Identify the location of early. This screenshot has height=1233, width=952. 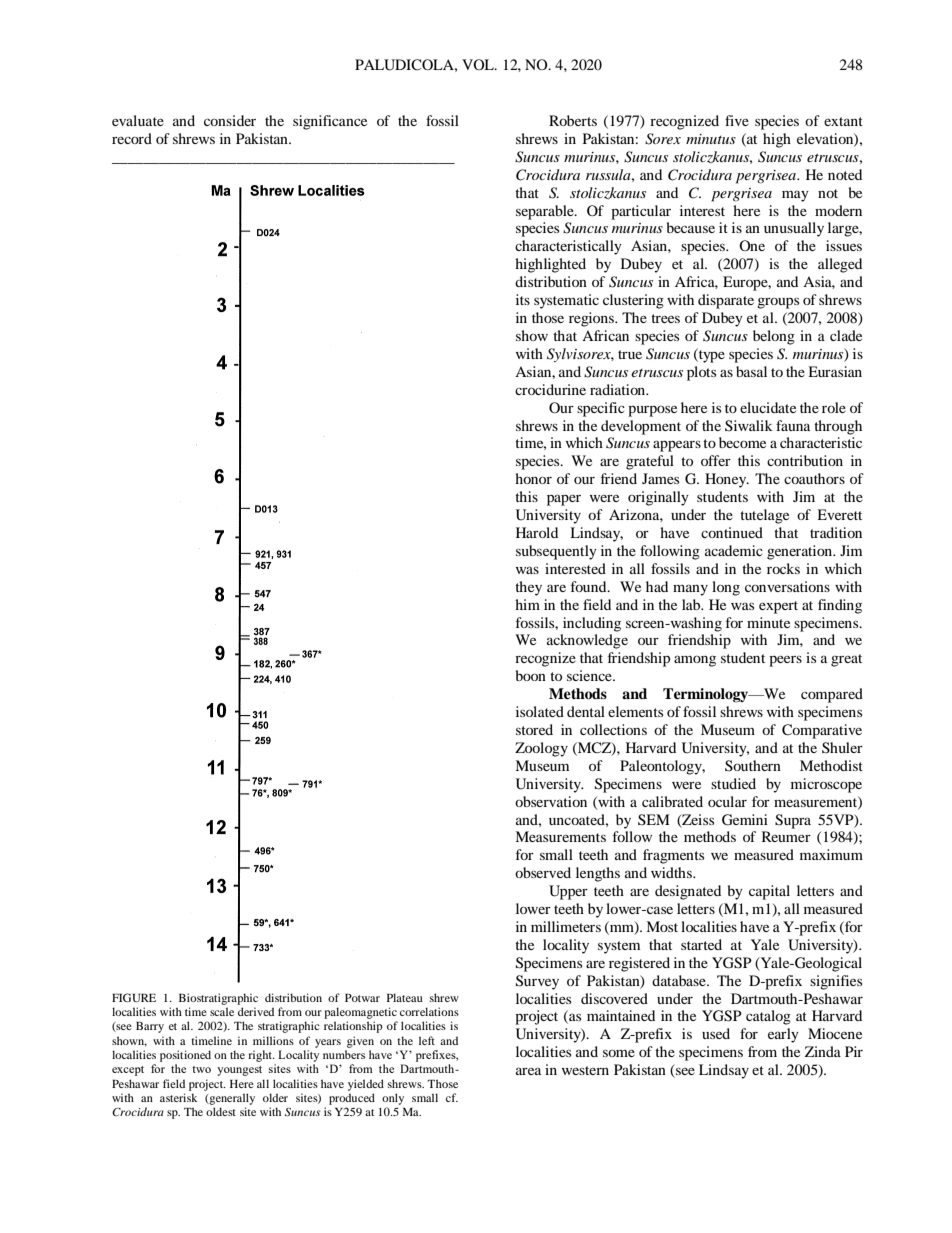
(783, 1035).
